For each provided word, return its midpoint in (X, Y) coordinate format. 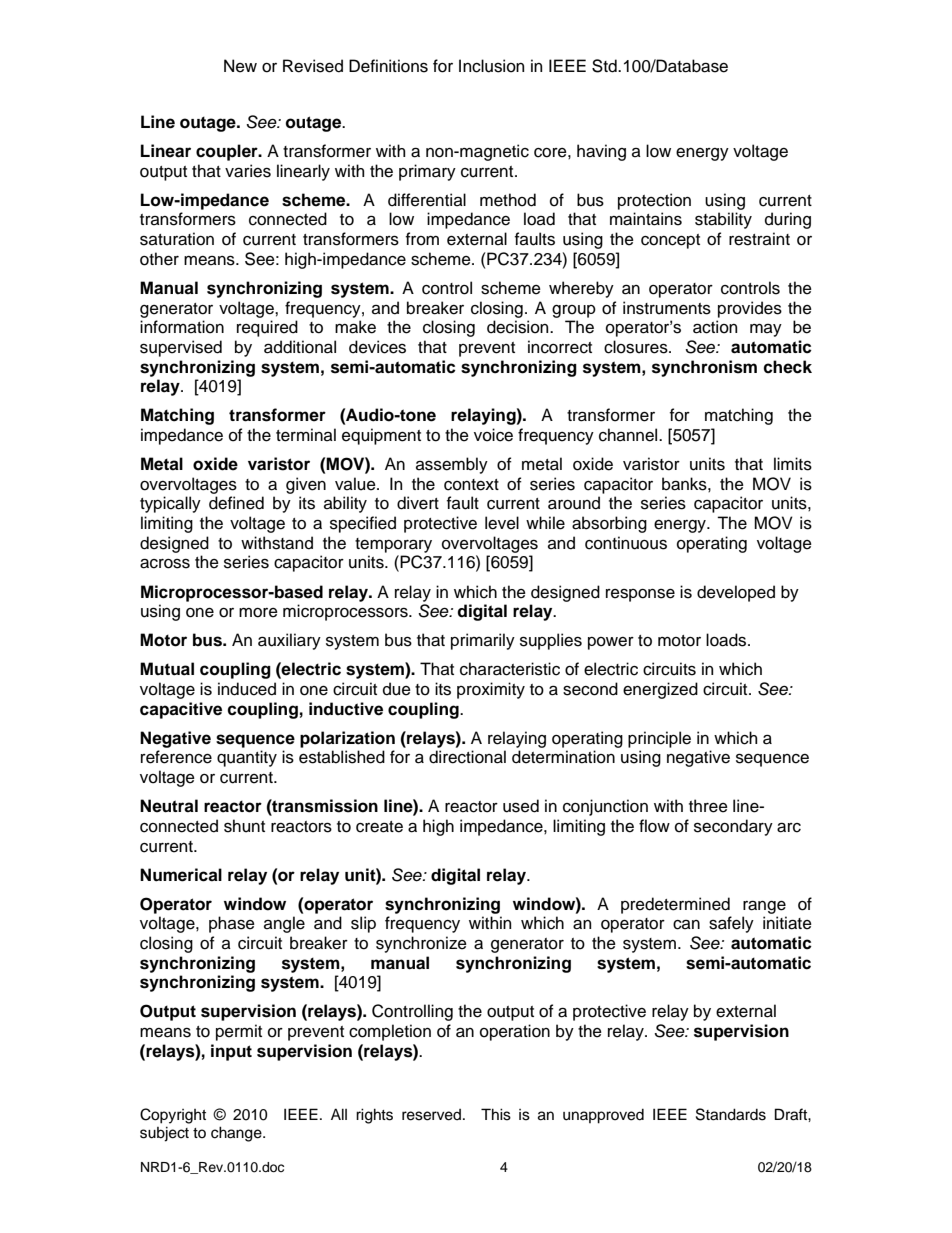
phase (232, 924)
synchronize (421, 944)
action (715, 327)
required (267, 328)
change (237, 1134)
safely (731, 924)
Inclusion (491, 66)
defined (236, 503)
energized (660, 690)
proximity (491, 690)
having (601, 152)
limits (793, 464)
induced (247, 689)
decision (519, 327)
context (471, 485)
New (240, 66)
